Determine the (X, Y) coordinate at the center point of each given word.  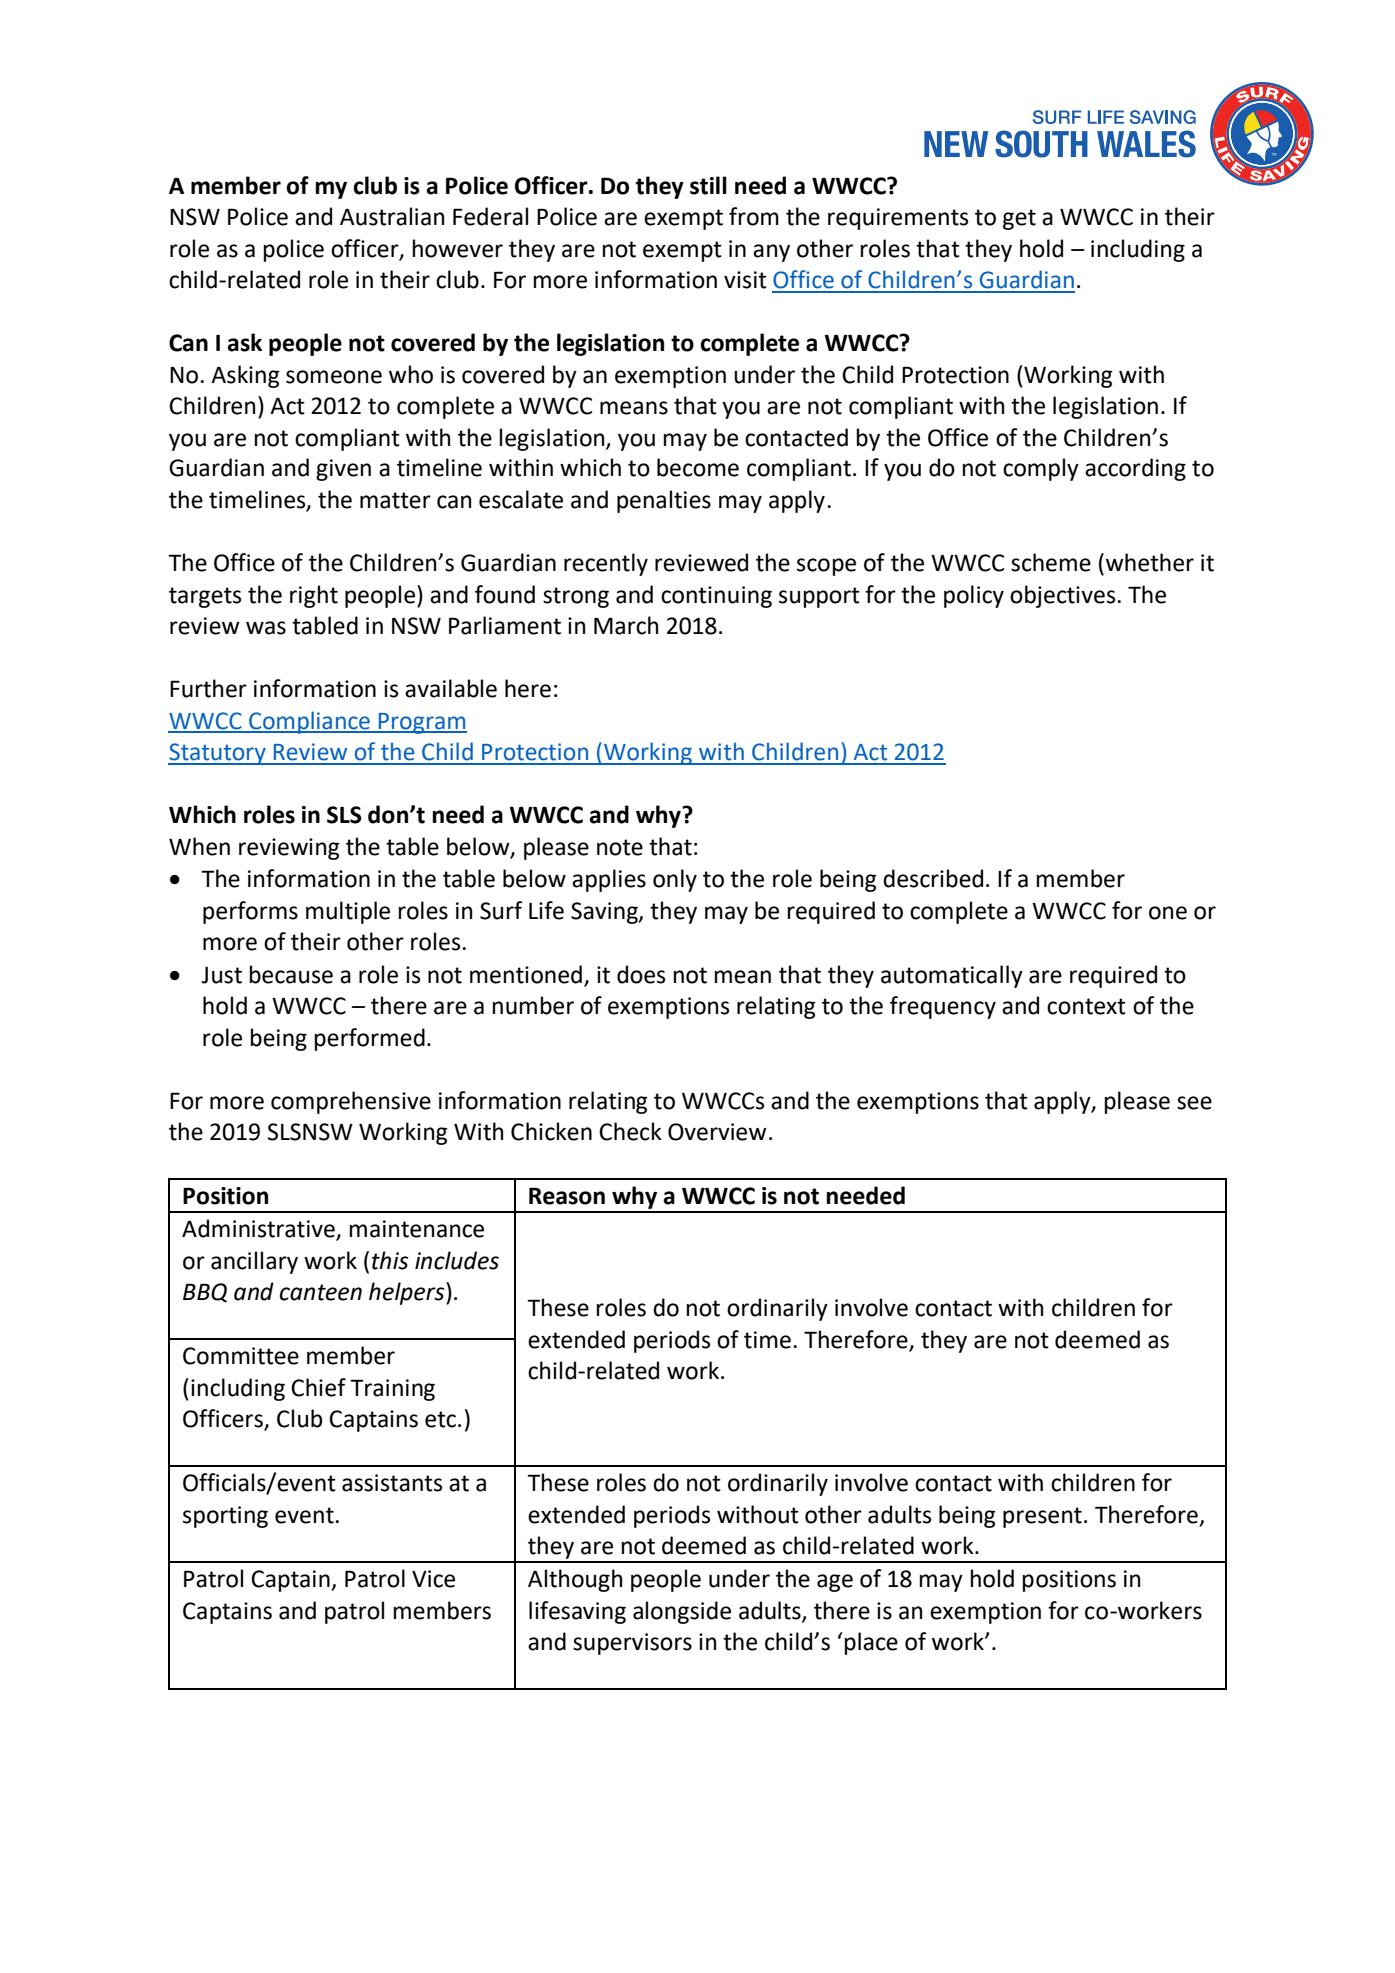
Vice (433, 1579)
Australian (392, 216)
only (675, 880)
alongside (682, 1612)
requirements (898, 219)
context (1086, 1006)
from (754, 216)
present (1042, 1517)
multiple (348, 912)
